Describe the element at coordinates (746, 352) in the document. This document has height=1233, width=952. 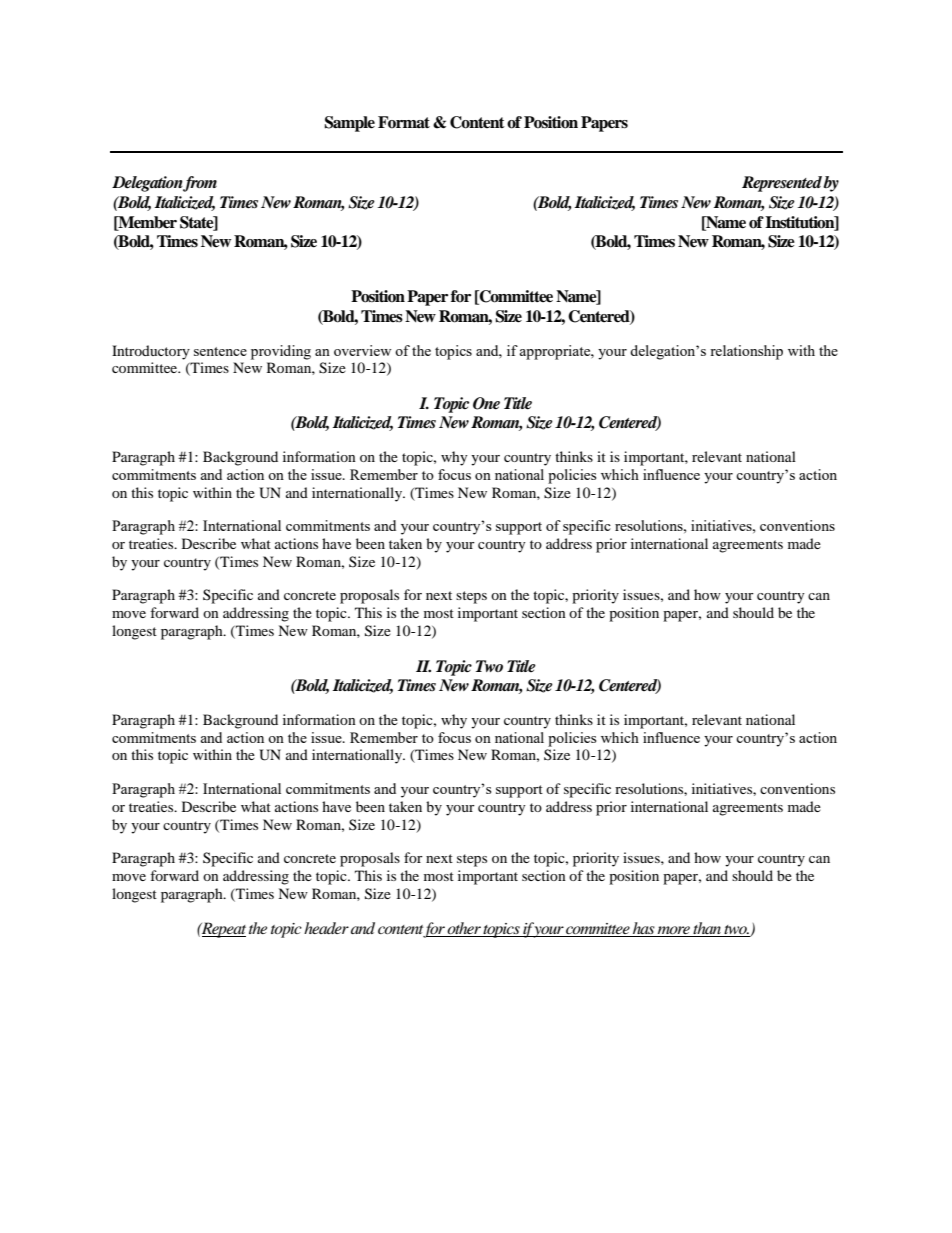
I see `relationship` at that location.
